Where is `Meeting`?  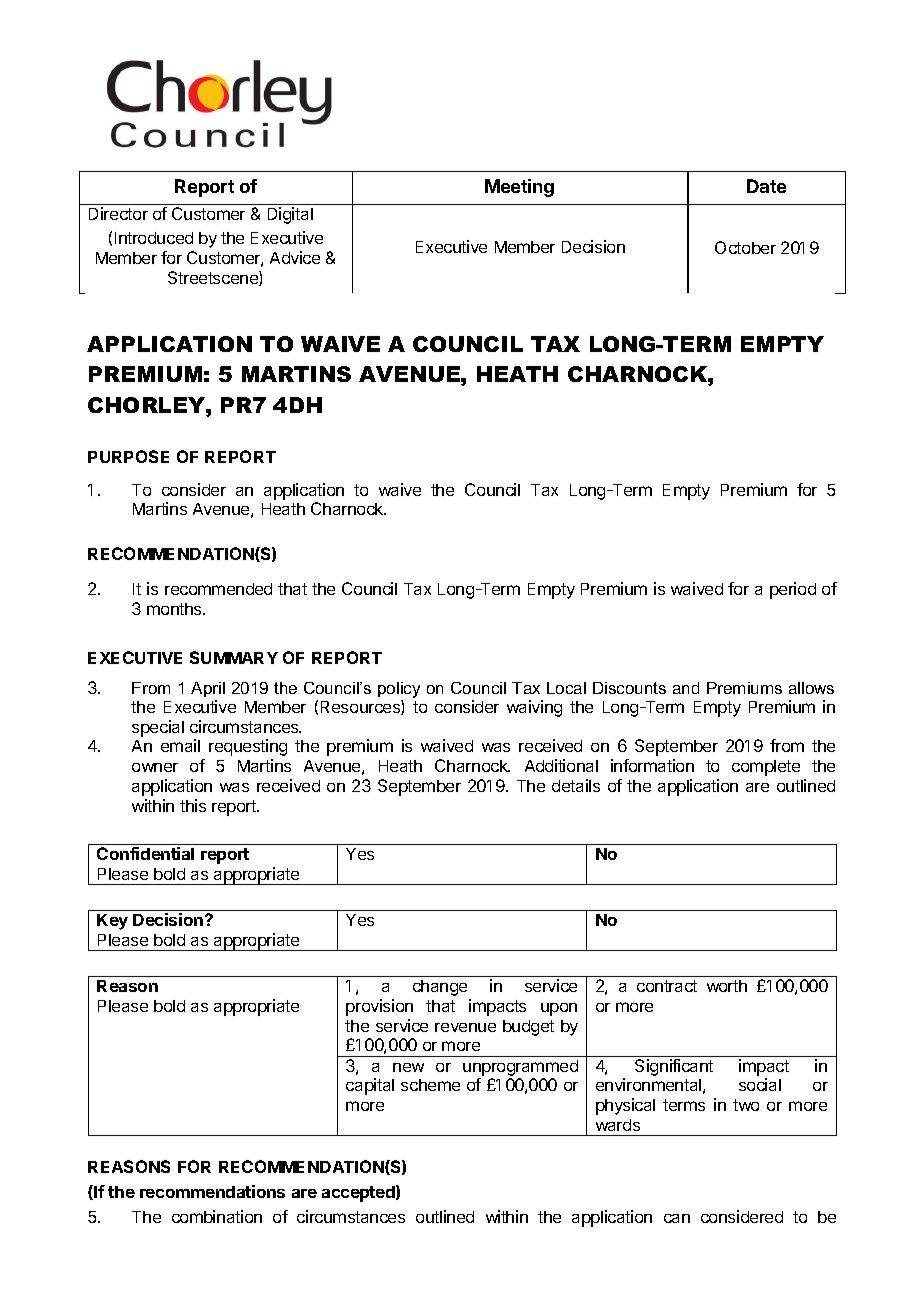
Meeting is located at coordinates (519, 188).
